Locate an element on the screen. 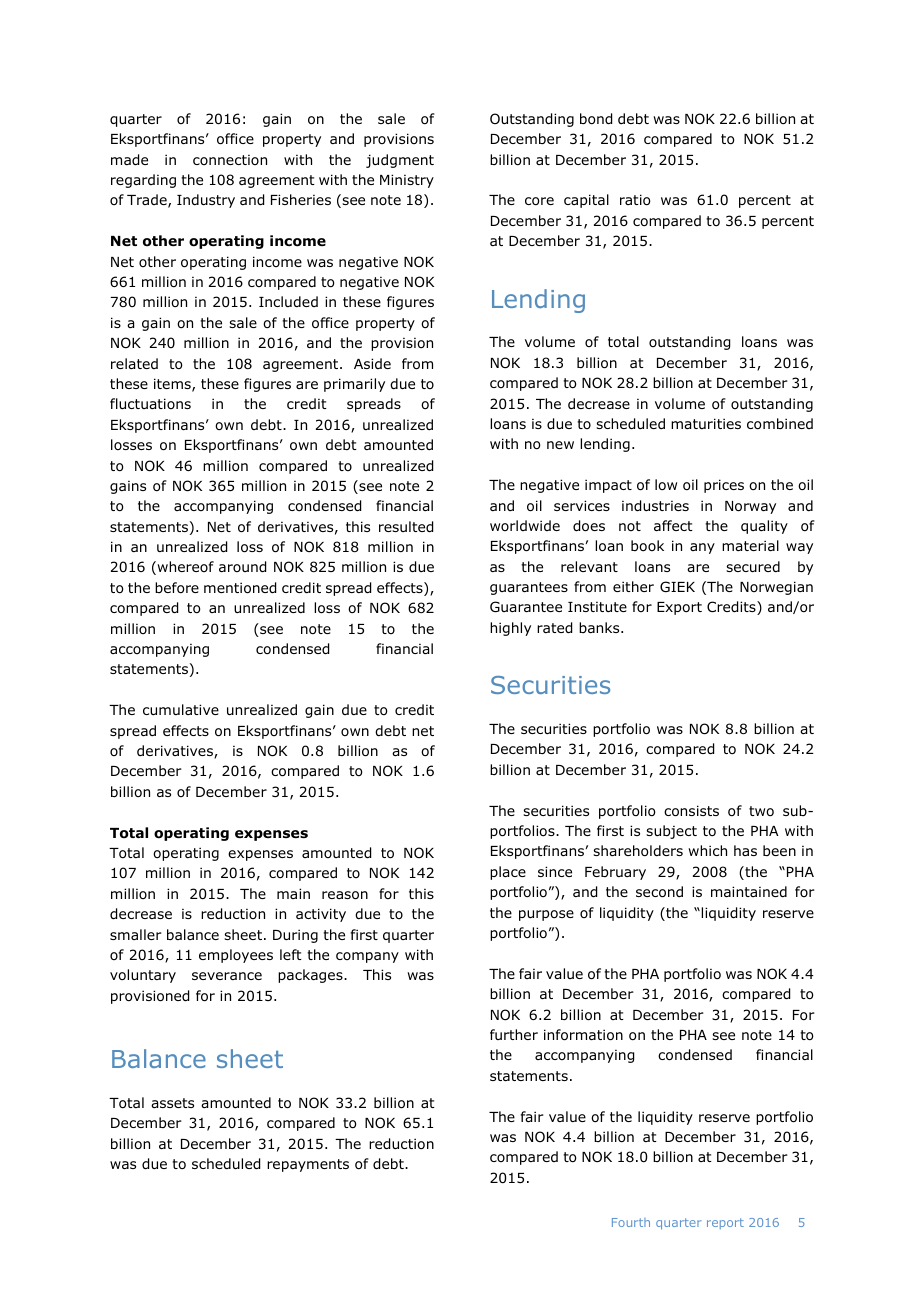  employees is located at coordinates (236, 956).
